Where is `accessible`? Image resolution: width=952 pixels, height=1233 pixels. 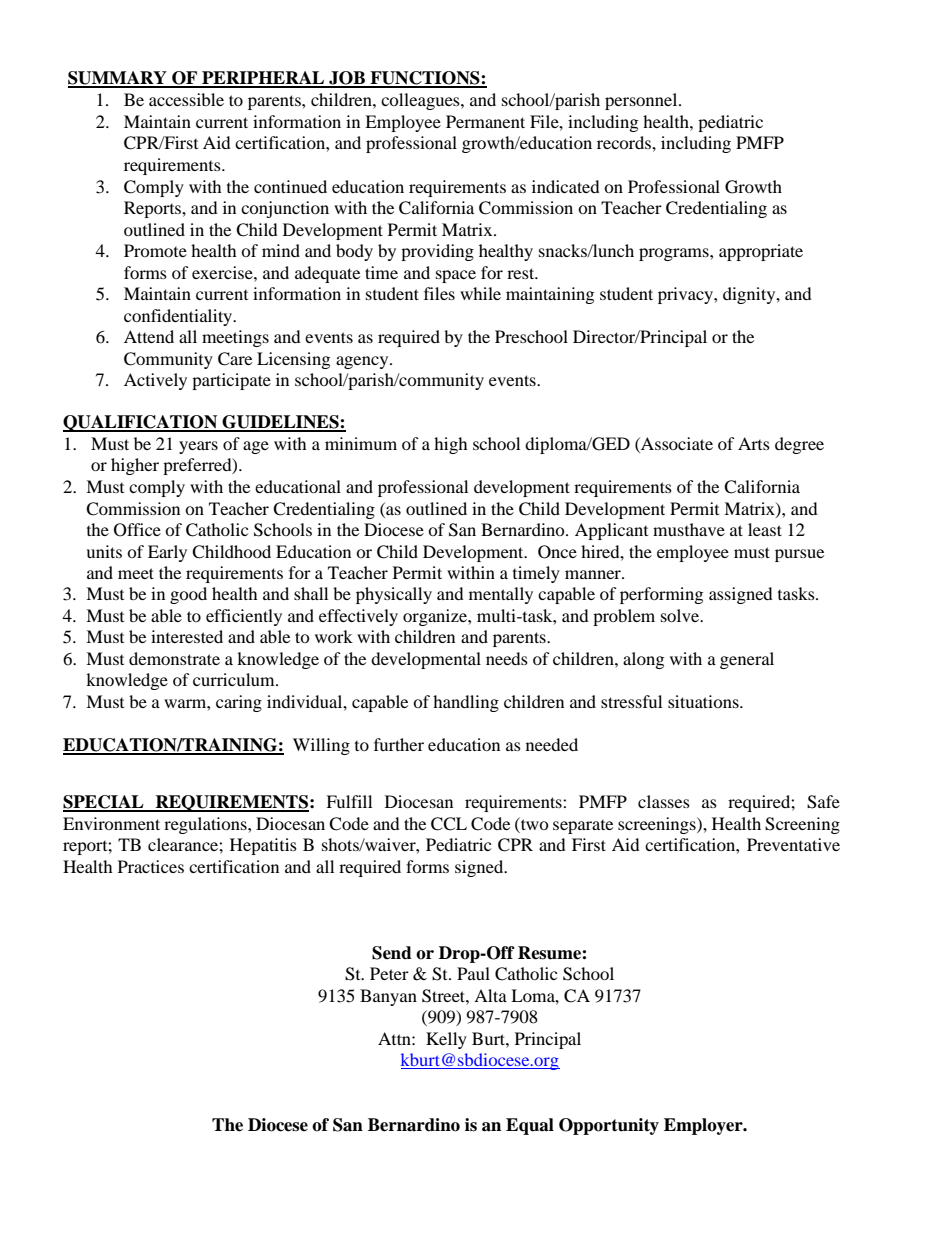
accessible is located at coordinates (186, 99).
